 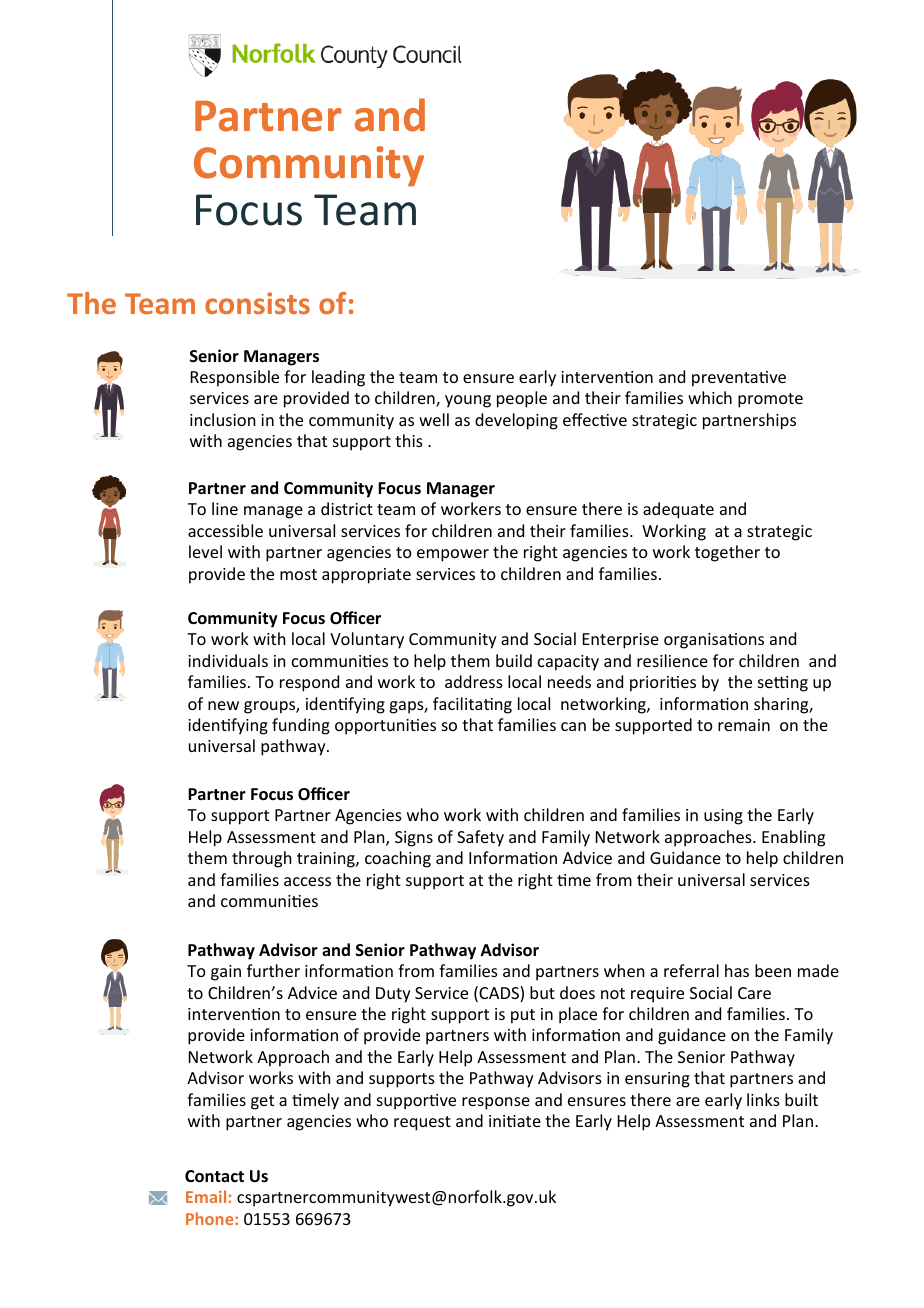 What do you see at coordinates (763, 1099) in the screenshot?
I see `links` at bounding box center [763, 1099].
